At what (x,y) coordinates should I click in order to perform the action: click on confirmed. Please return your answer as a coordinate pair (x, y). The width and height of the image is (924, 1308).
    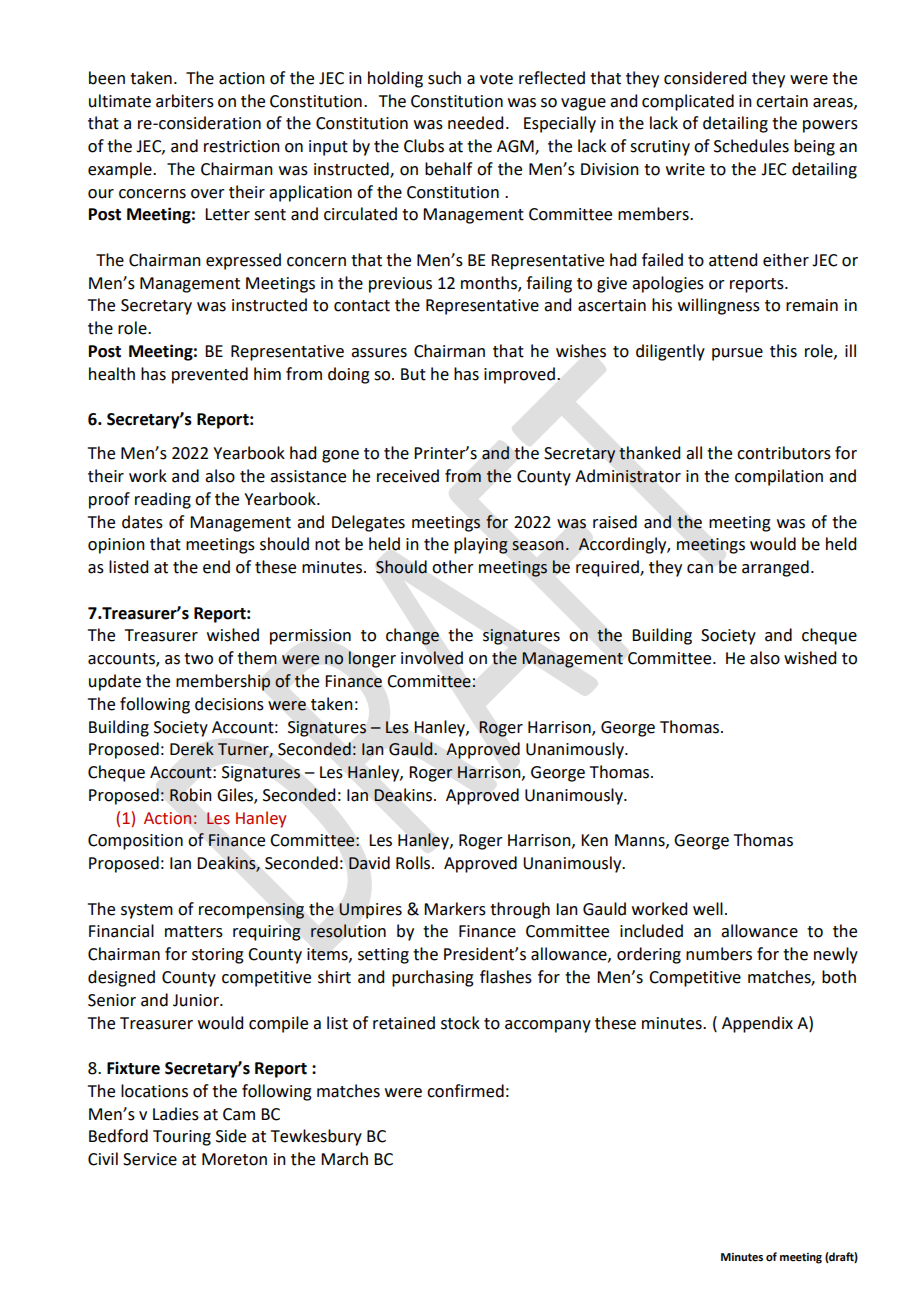
    Looking at the image, I should click on (465, 1091).
